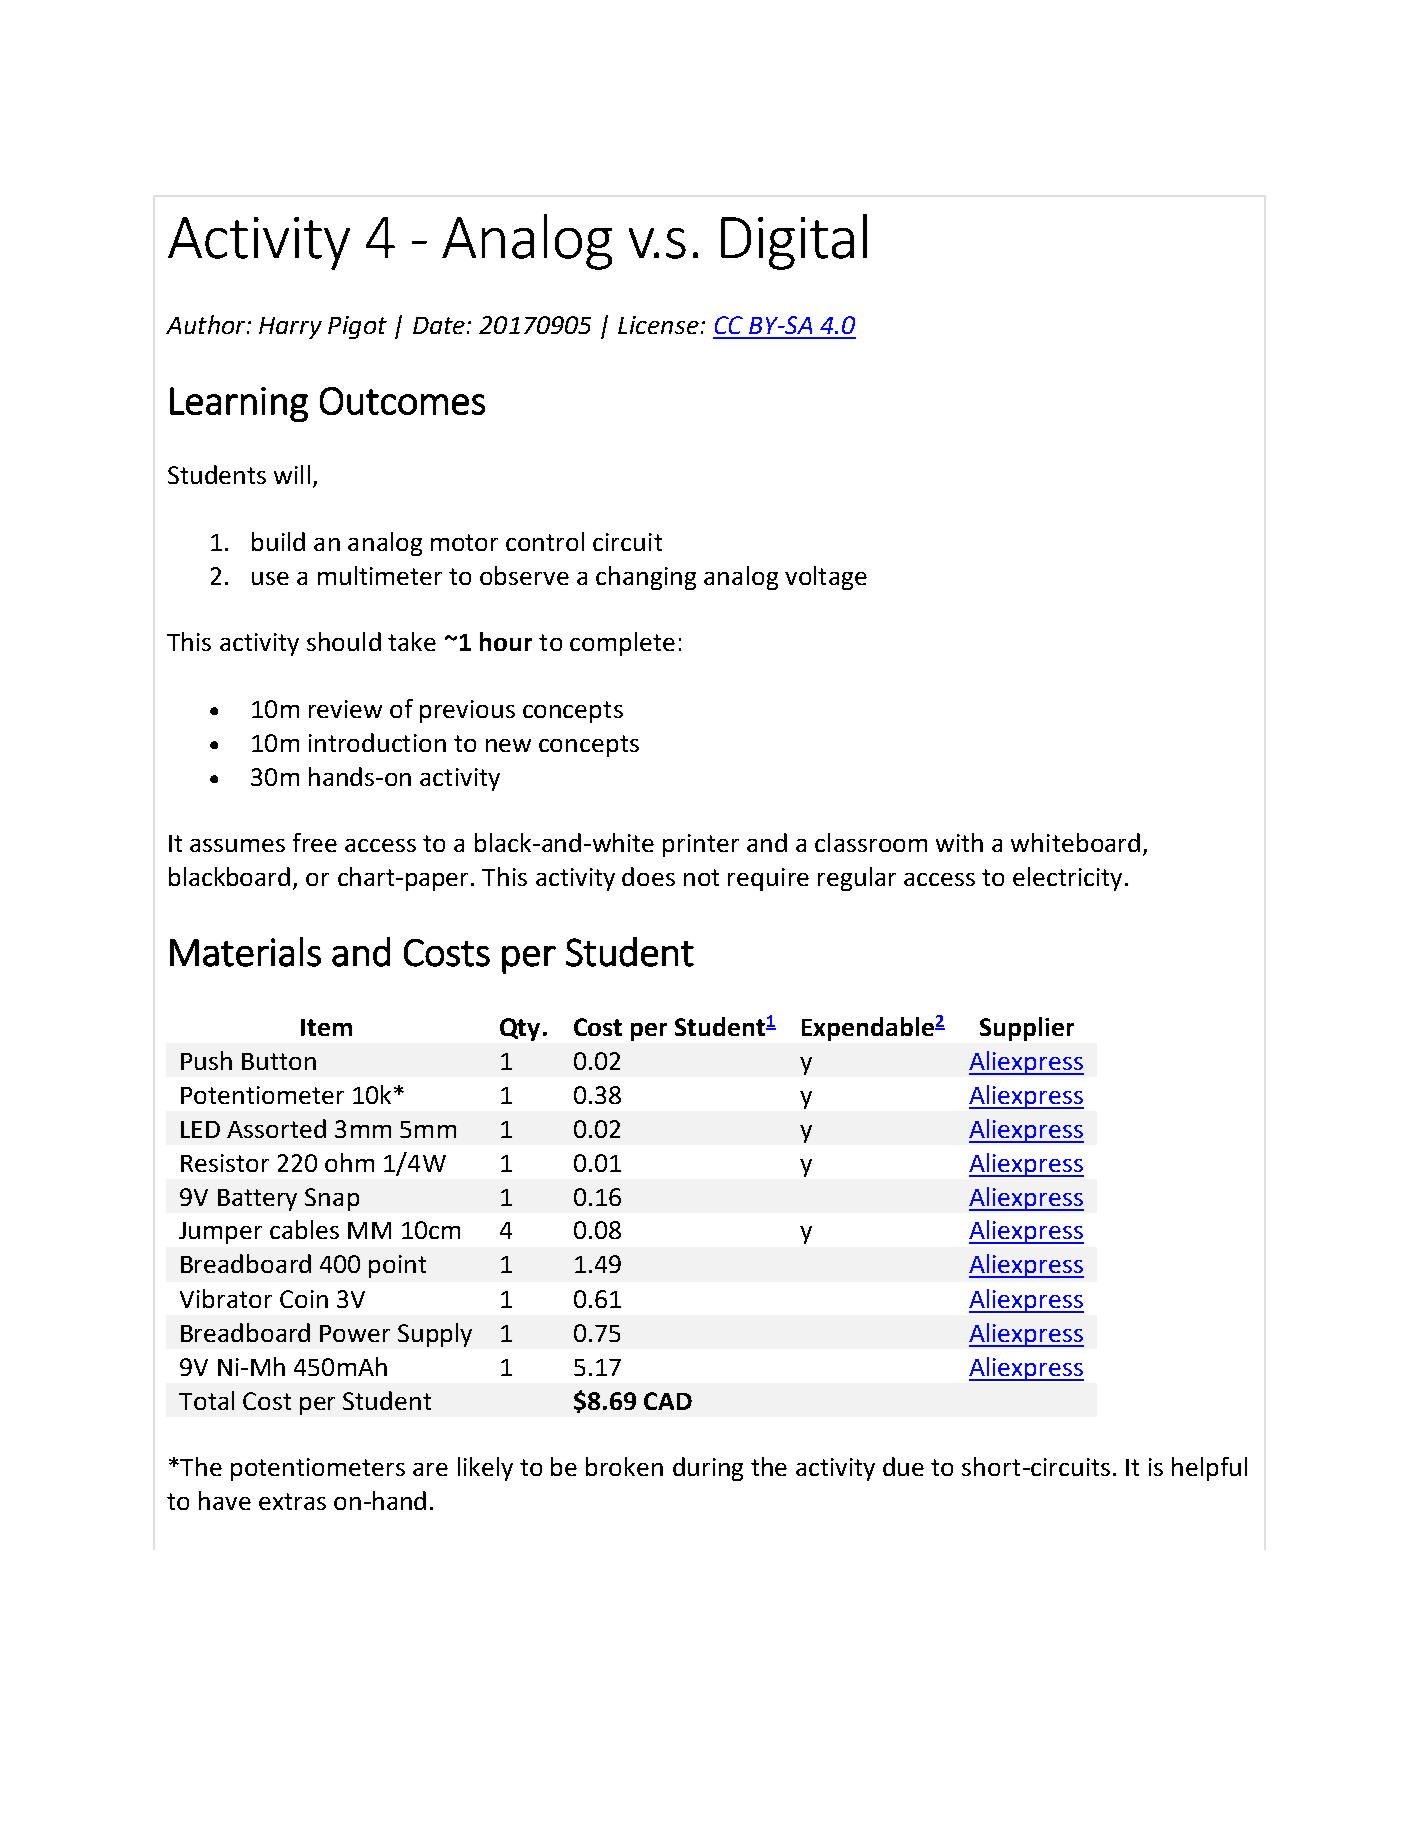  I want to click on License, so click(658, 325).
